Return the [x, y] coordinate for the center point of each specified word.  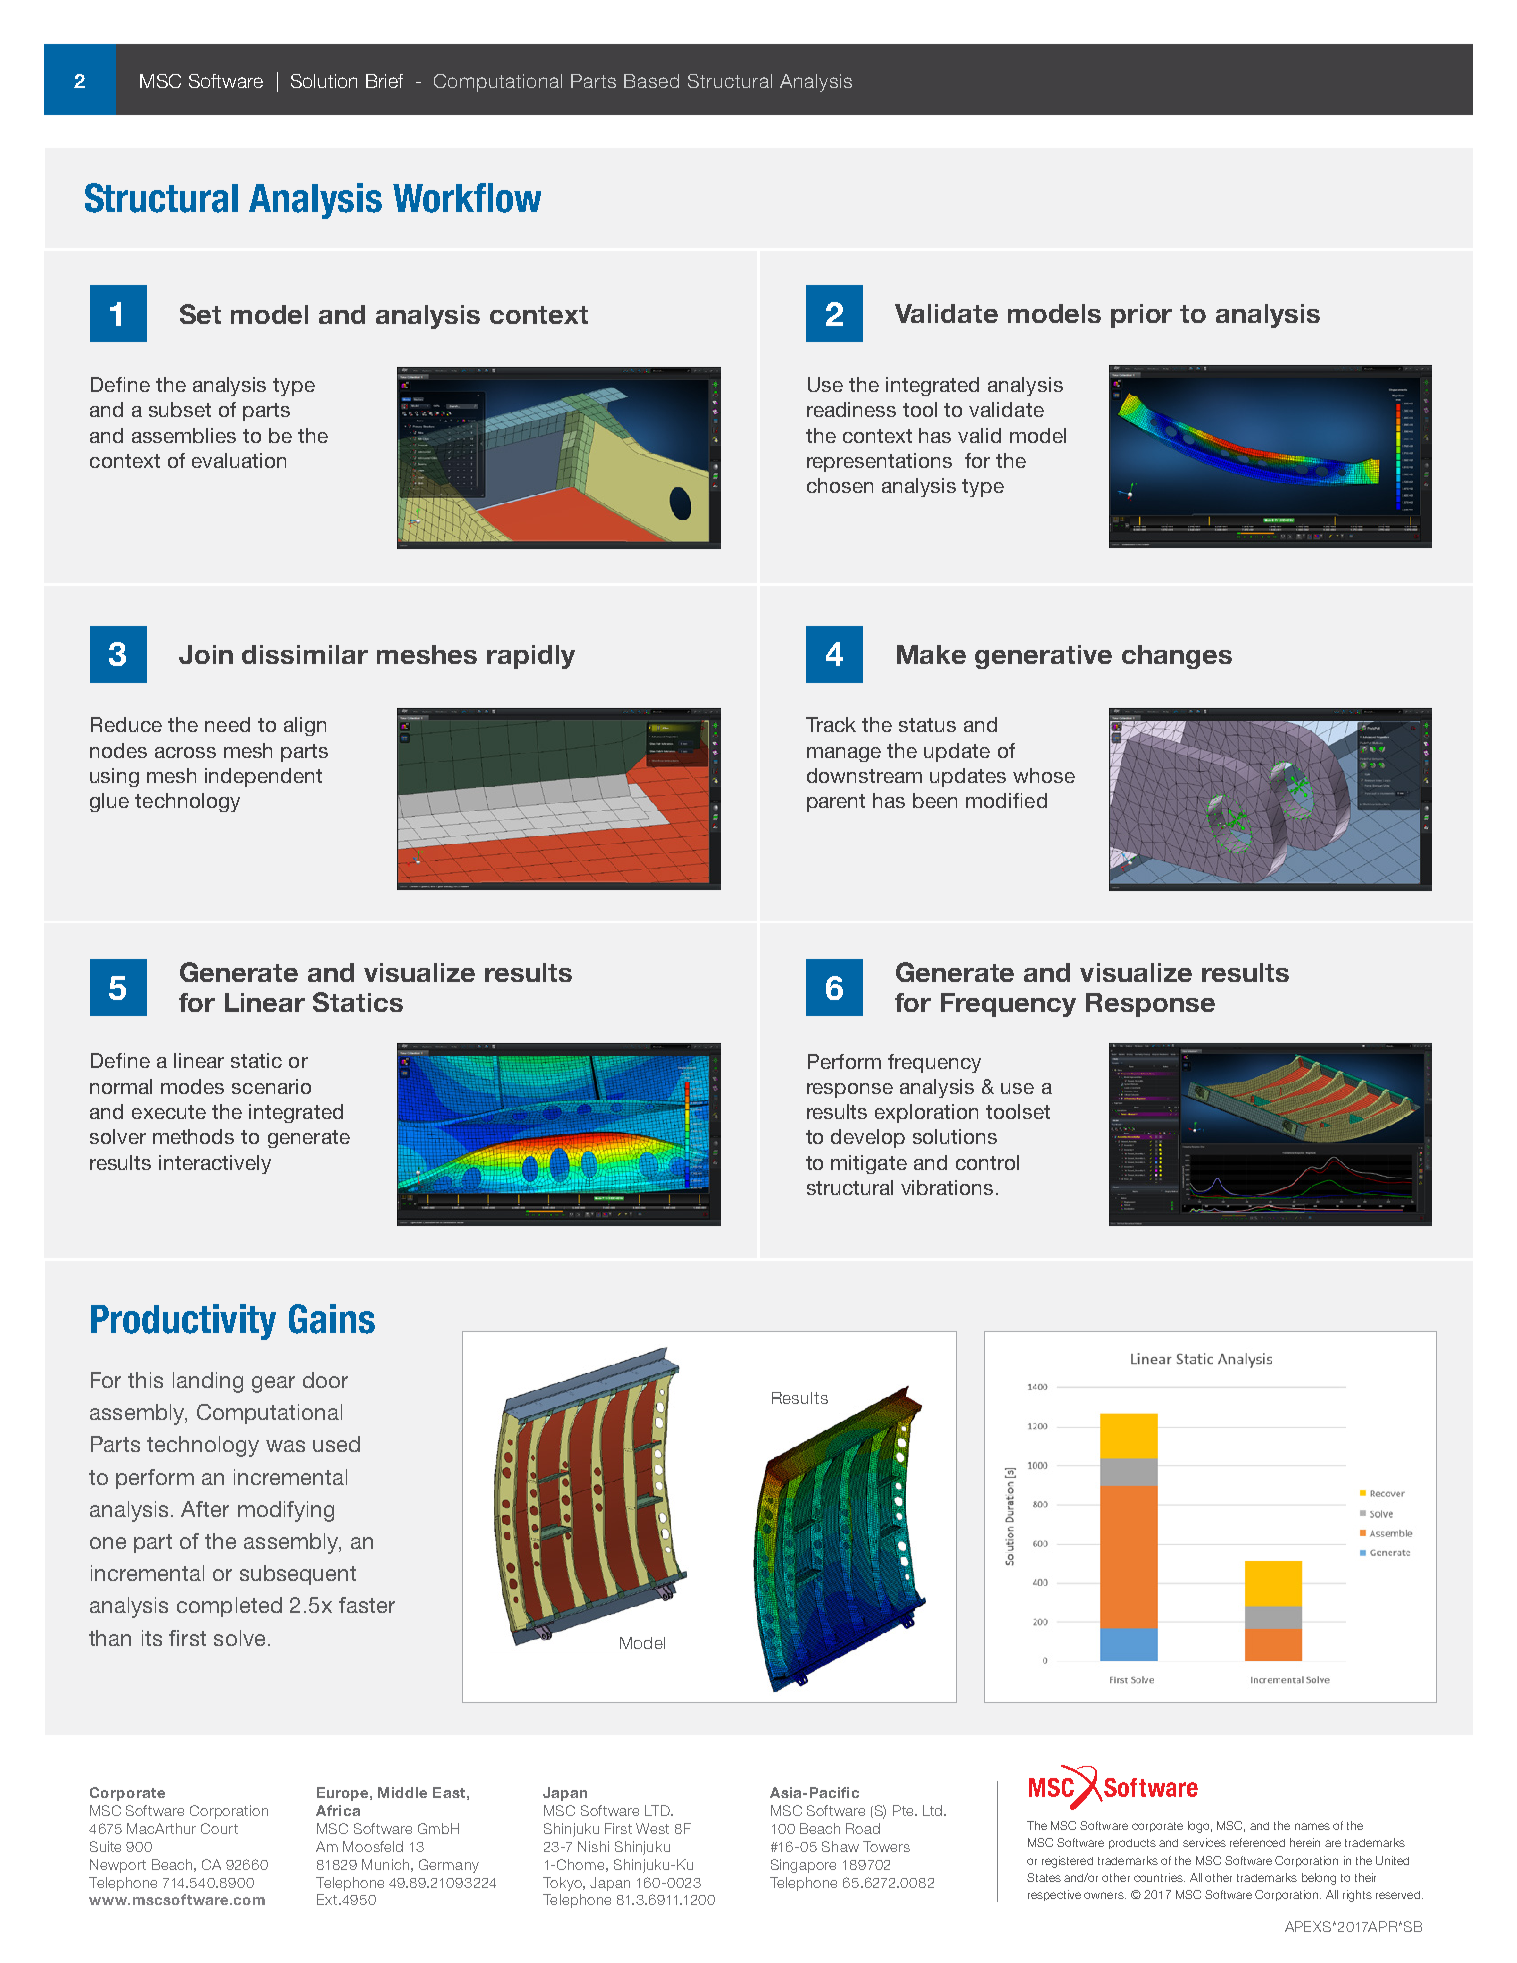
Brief [384, 81]
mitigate [869, 1164]
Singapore [803, 1866]
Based [651, 81]
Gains [332, 1319]
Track [831, 724]
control [987, 1162]
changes [1177, 657]
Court [219, 1828]
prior [1141, 316]
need [227, 724]
